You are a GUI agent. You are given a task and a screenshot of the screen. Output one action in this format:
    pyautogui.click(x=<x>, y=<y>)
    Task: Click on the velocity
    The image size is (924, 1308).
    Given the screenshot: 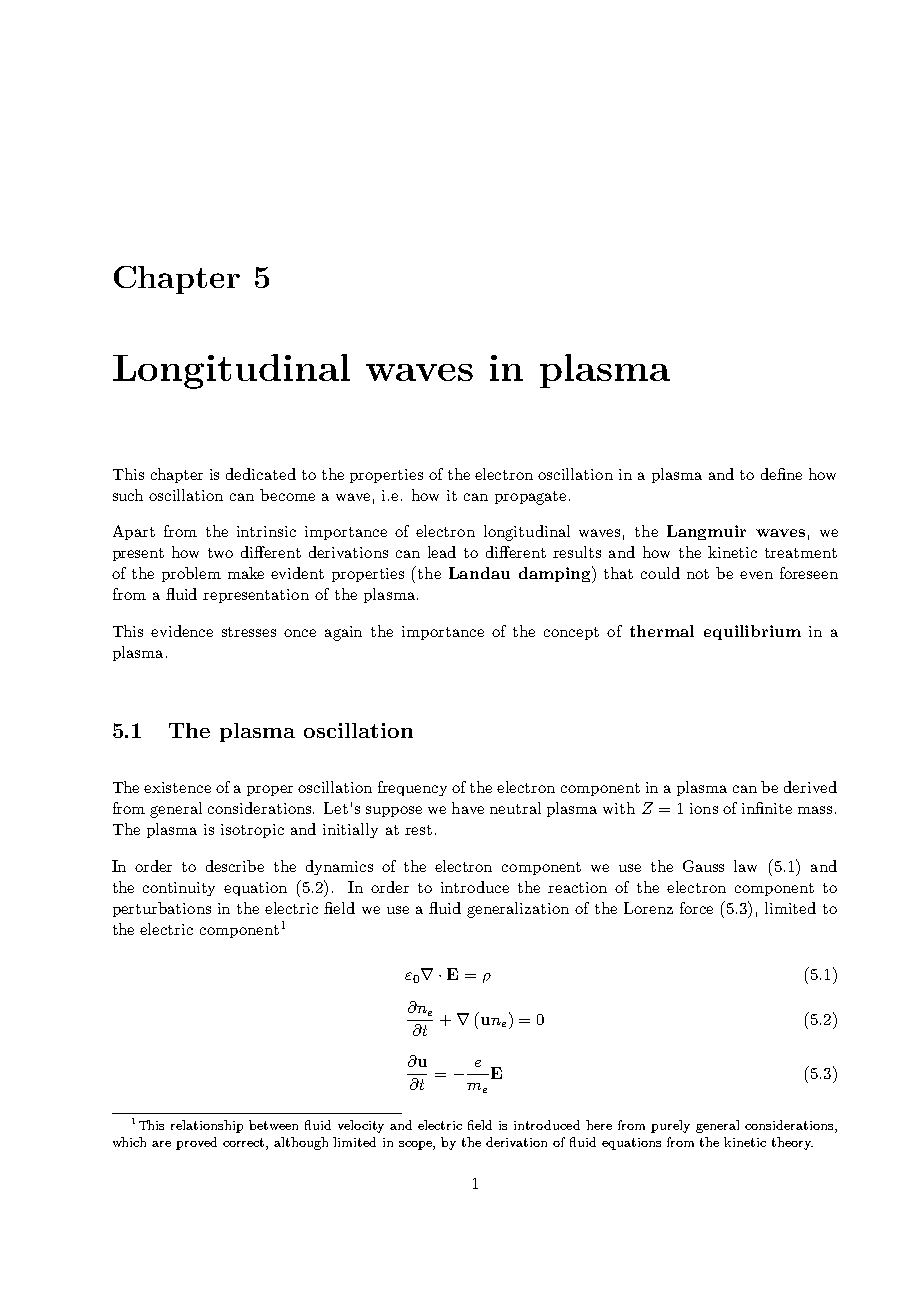 What is the action you would take?
    pyautogui.click(x=361, y=1126)
